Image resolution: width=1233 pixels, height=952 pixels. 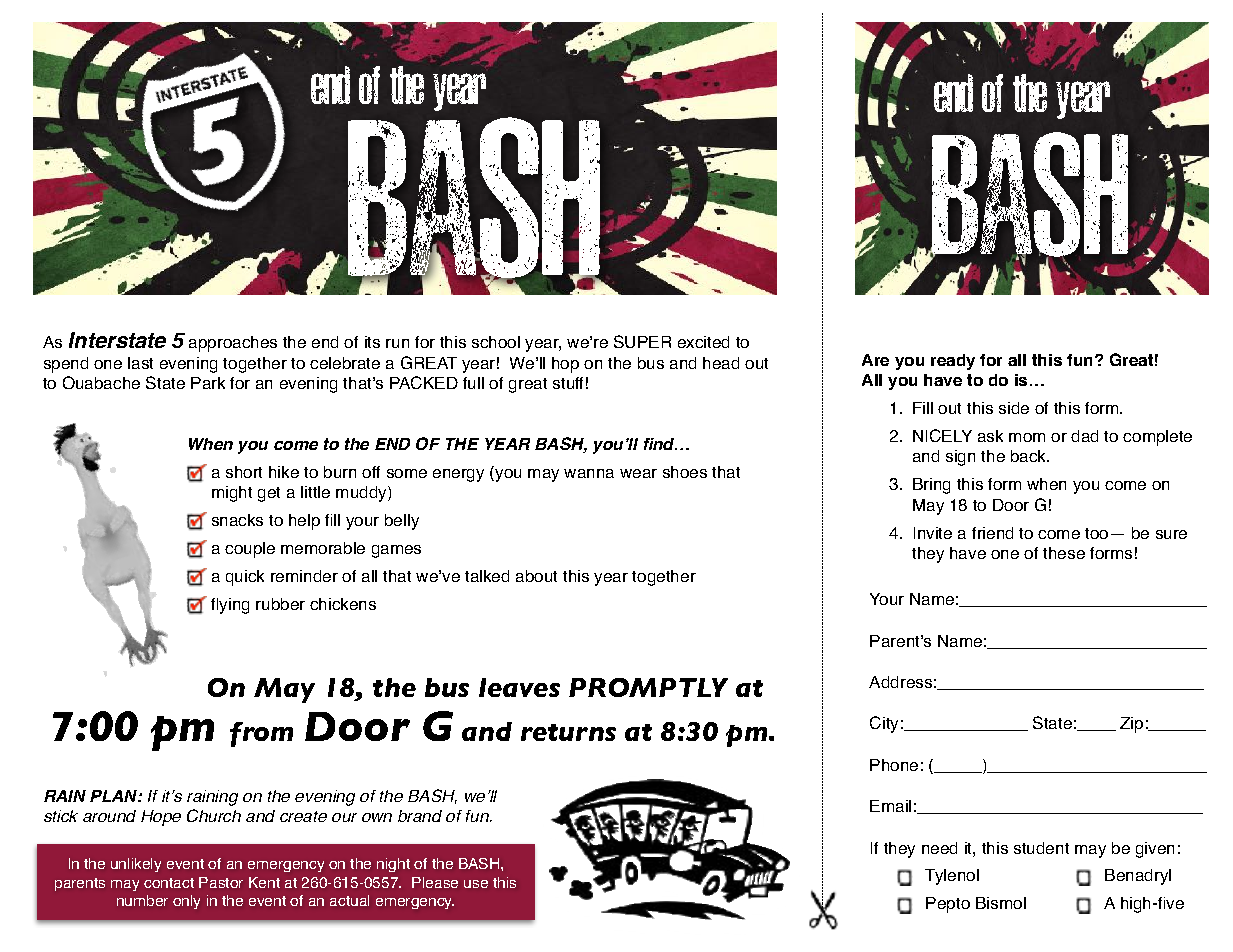 I want to click on contact, so click(x=169, y=883).
